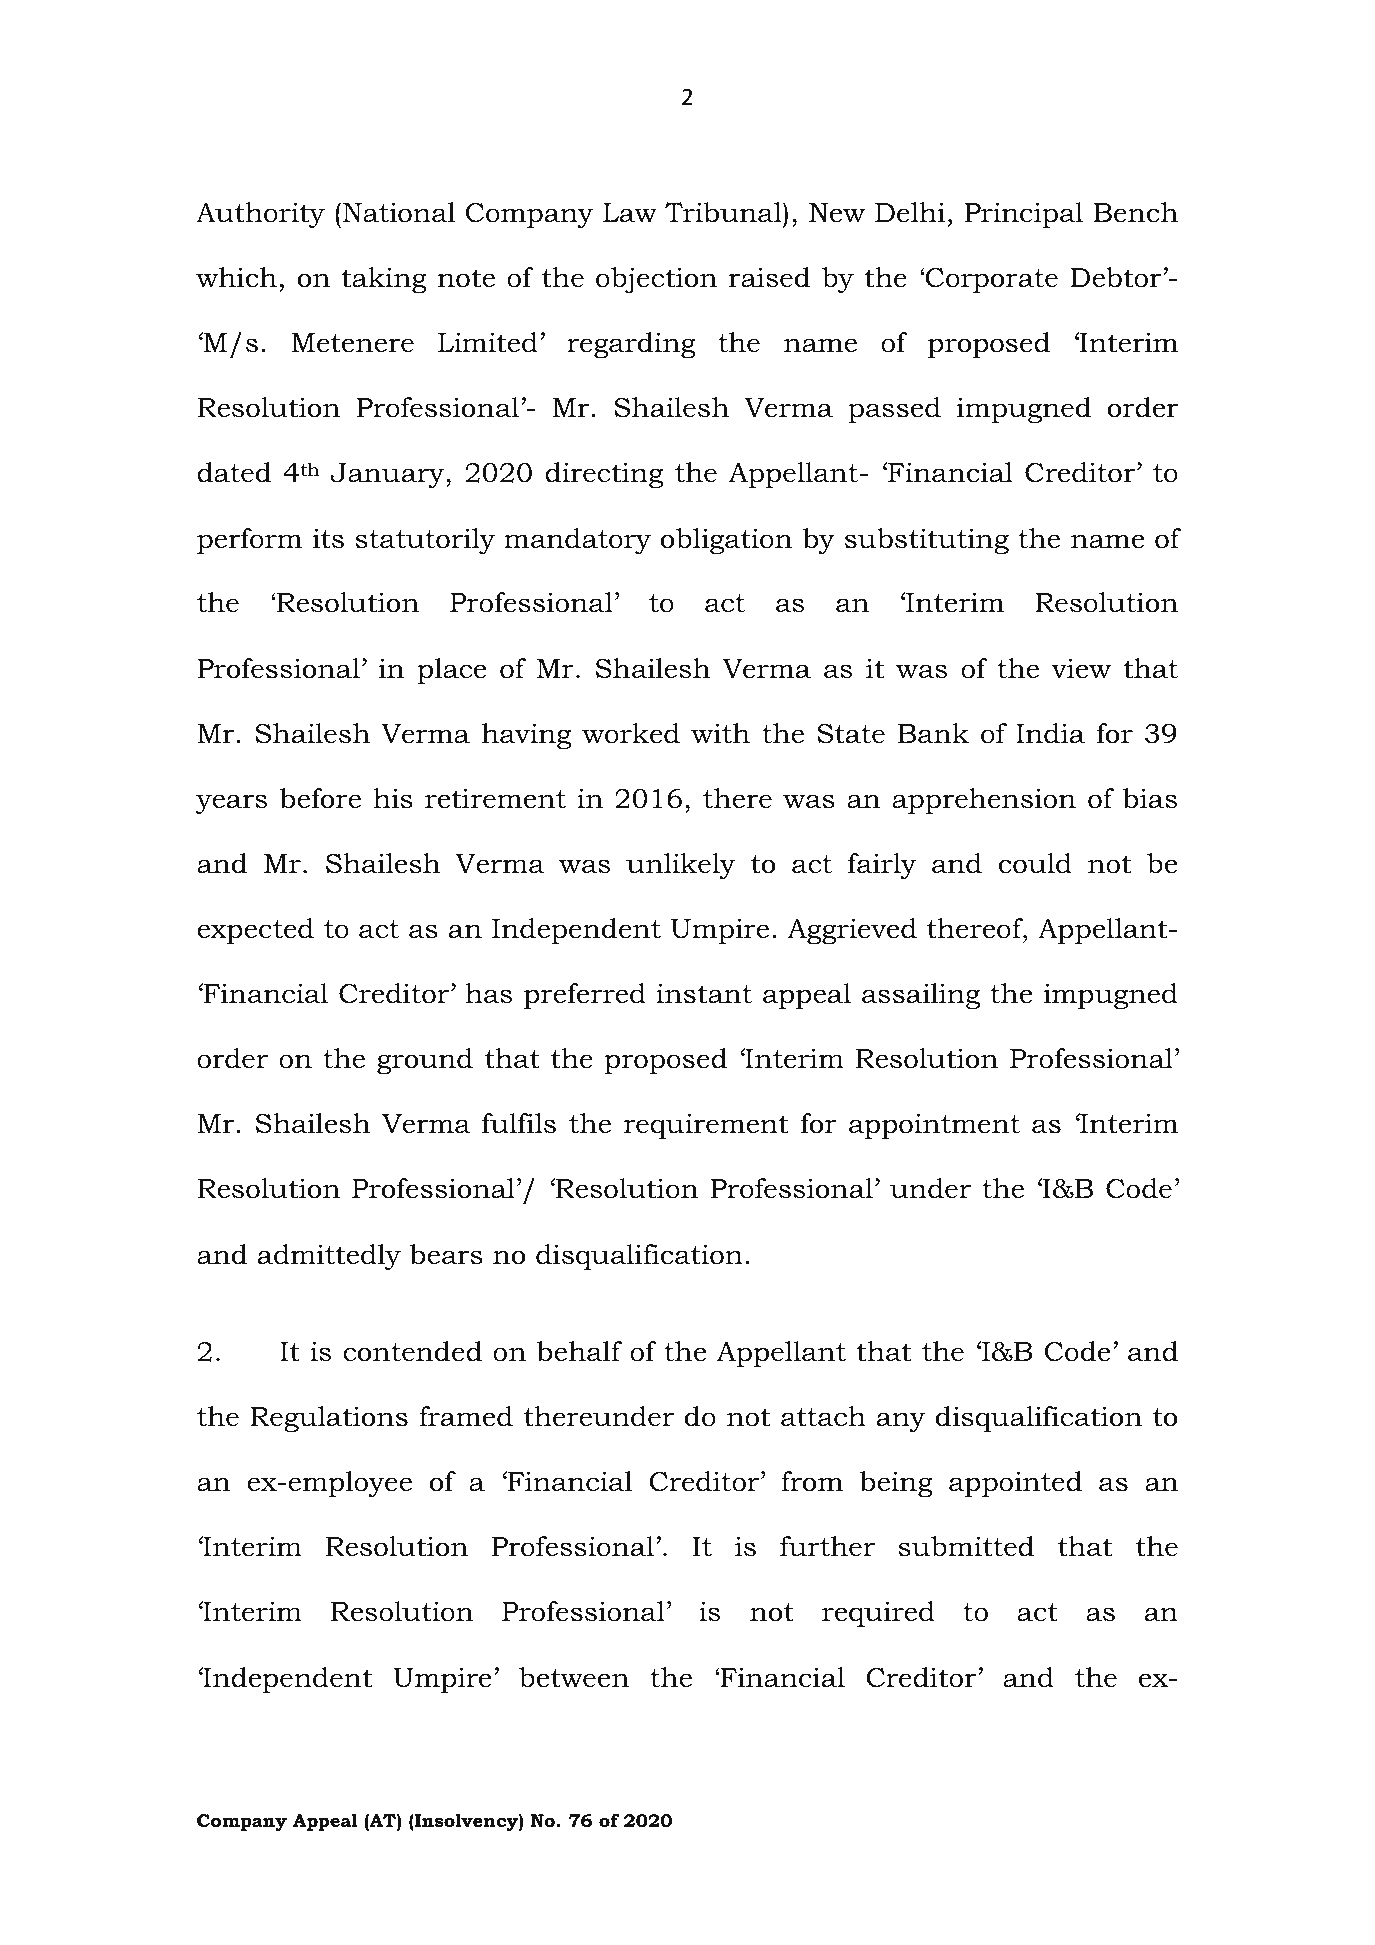 The height and width of the screenshot is (1945, 1375). What do you see at coordinates (574, 1677) in the screenshot?
I see `between` at bounding box center [574, 1677].
